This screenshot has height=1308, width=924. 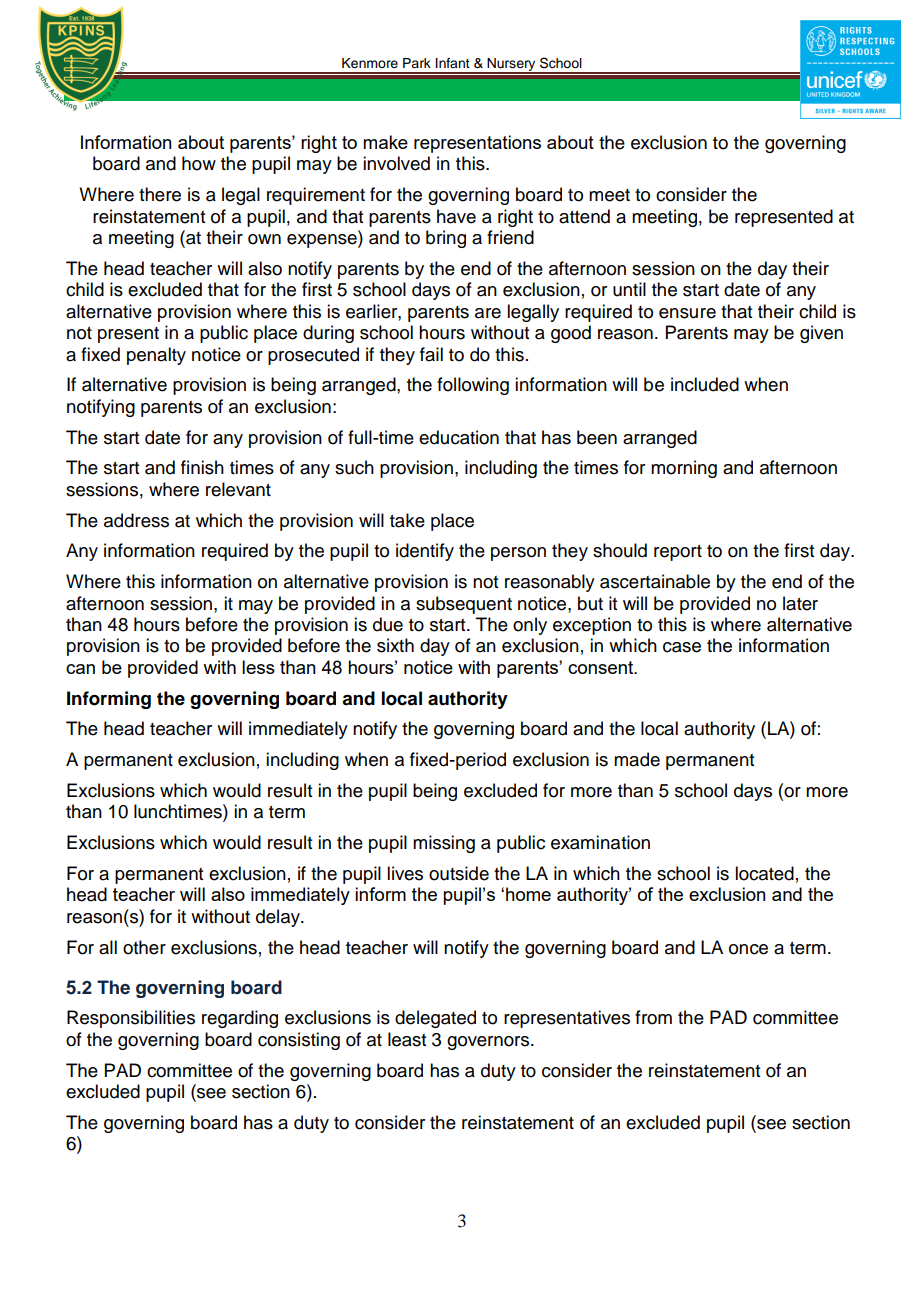 I want to click on report, so click(x=678, y=553).
